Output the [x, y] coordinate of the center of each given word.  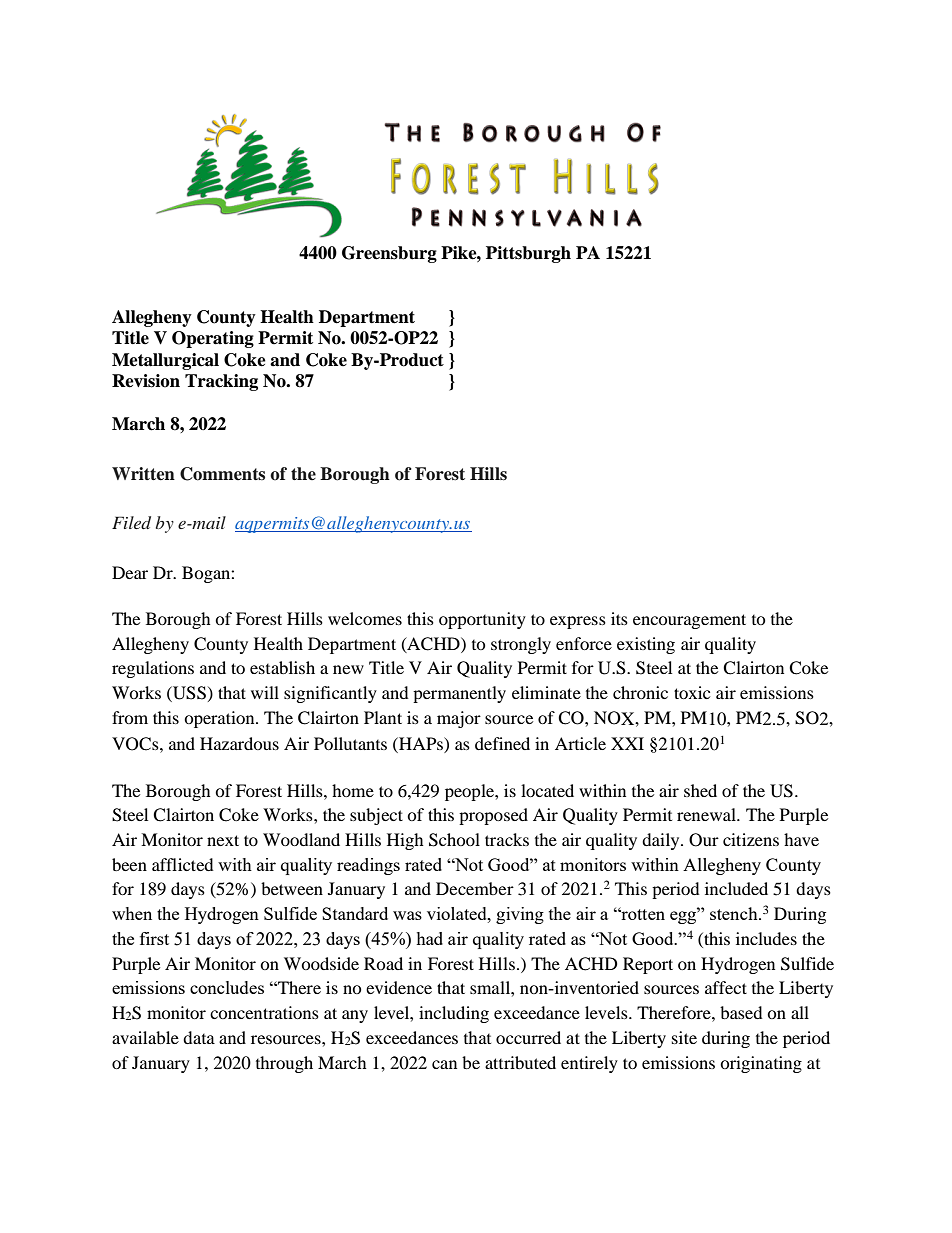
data [199, 1037]
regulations [153, 669]
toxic [692, 692]
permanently [459, 694]
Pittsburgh [528, 254]
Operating [213, 339]
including [454, 1014]
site [684, 1037]
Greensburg [389, 254]
